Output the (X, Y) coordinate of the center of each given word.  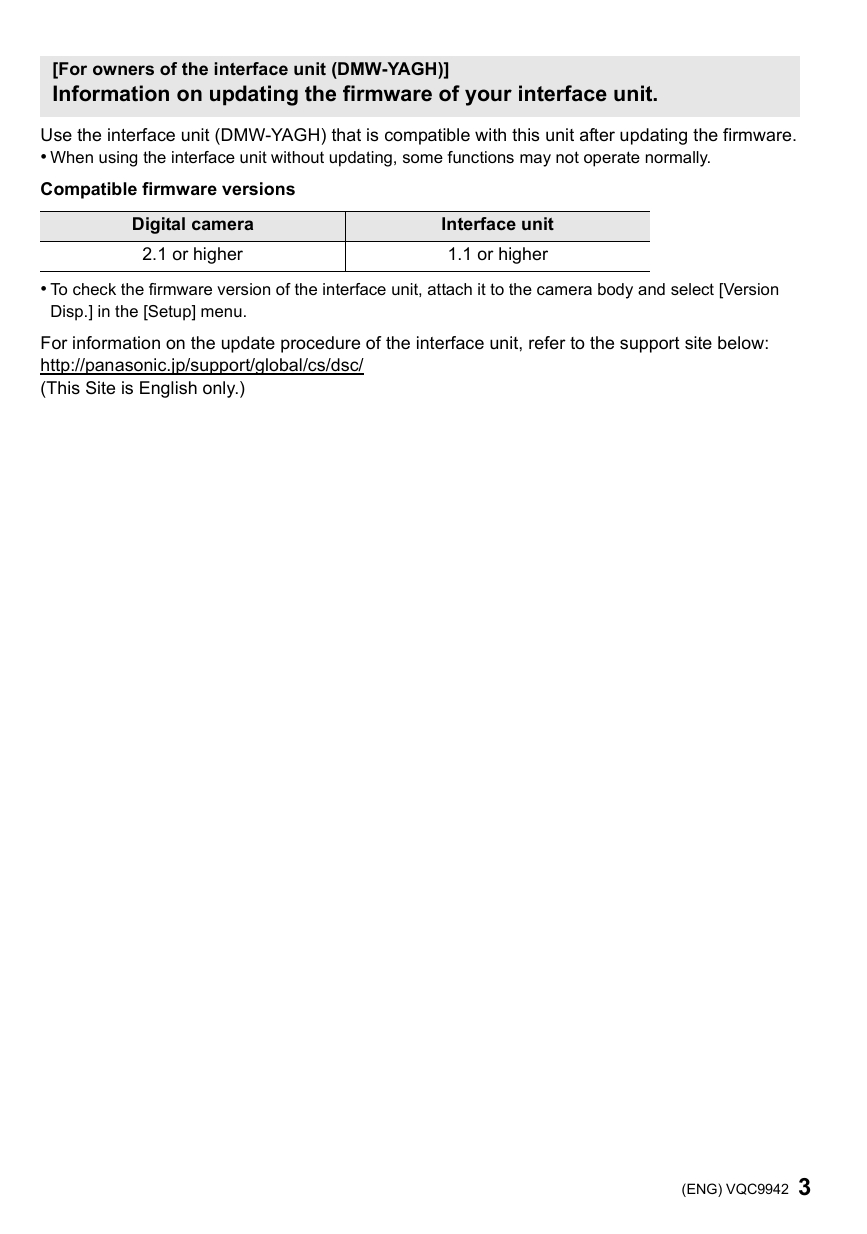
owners (123, 70)
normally (678, 159)
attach (450, 289)
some (423, 158)
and (651, 289)
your (488, 97)
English (168, 389)
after (597, 134)
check (94, 289)
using (118, 159)
